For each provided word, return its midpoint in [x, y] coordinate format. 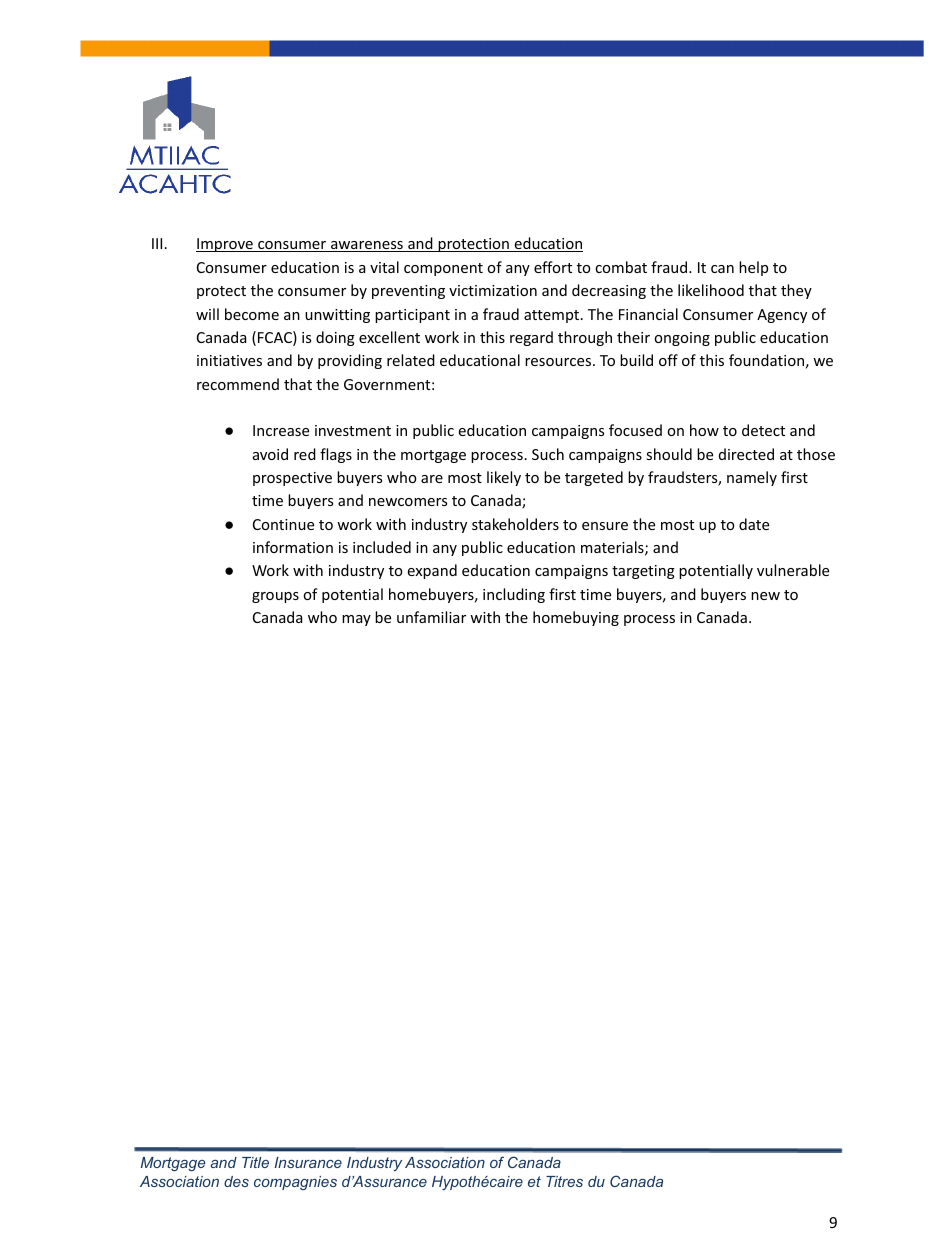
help [753, 268]
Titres [564, 1181]
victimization [493, 290]
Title [255, 1162]
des [236, 1181]
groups [275, 597]
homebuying [576, 618]
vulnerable [793, 570]
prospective [292, 479]
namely [752, 478]
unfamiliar [431, 617]
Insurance [308, 1162]
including [514, 595]
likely [504, 478]
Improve [225, 245]
